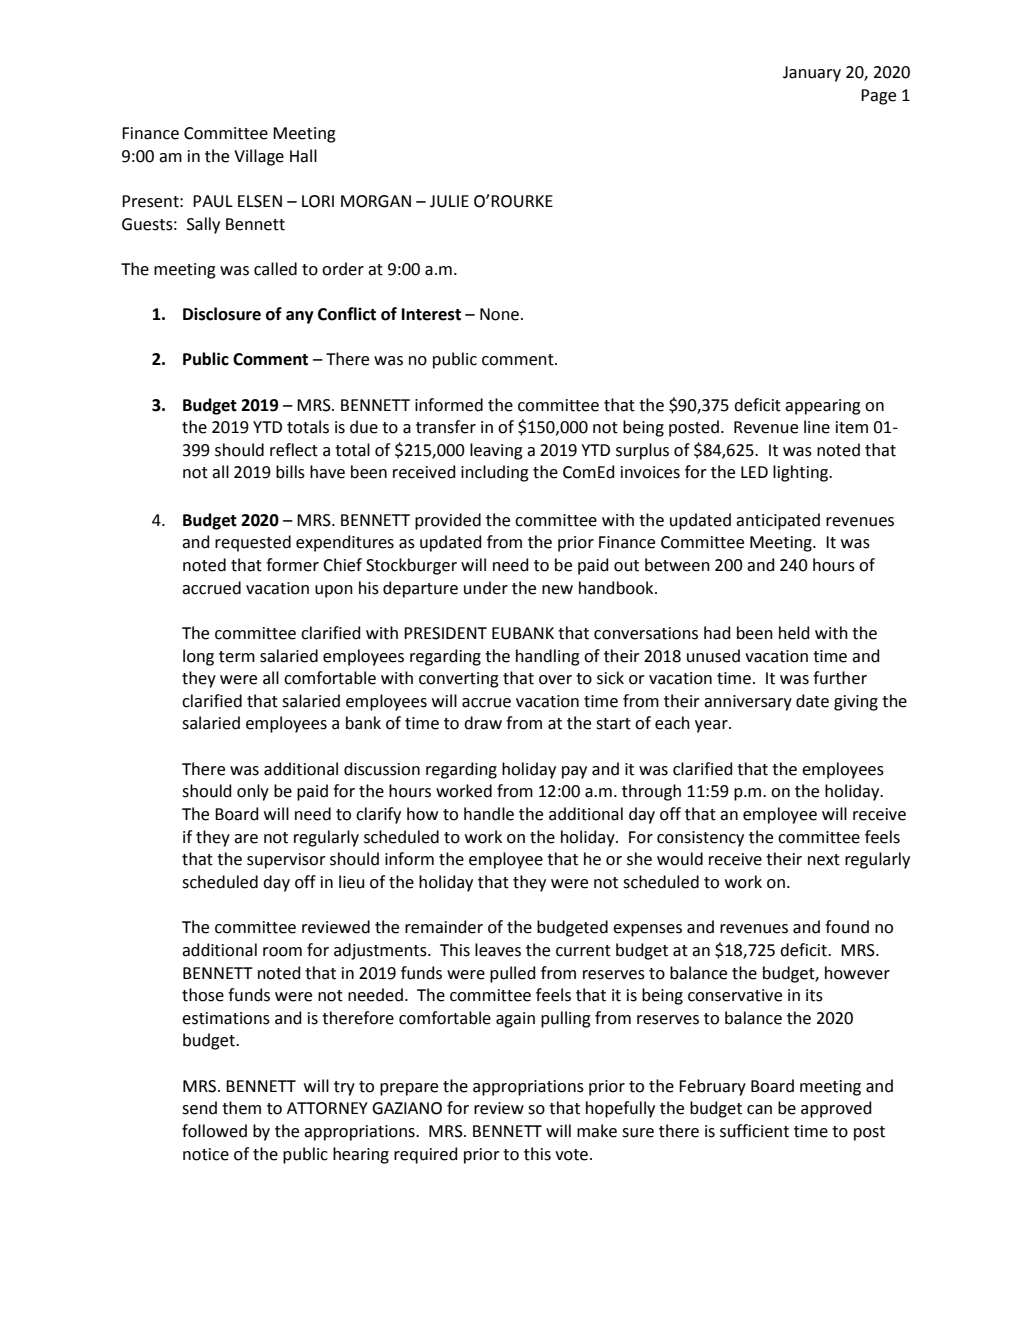  Describe the element at coordinates (499, 314) in the screenshot. I see `None` at that location.
